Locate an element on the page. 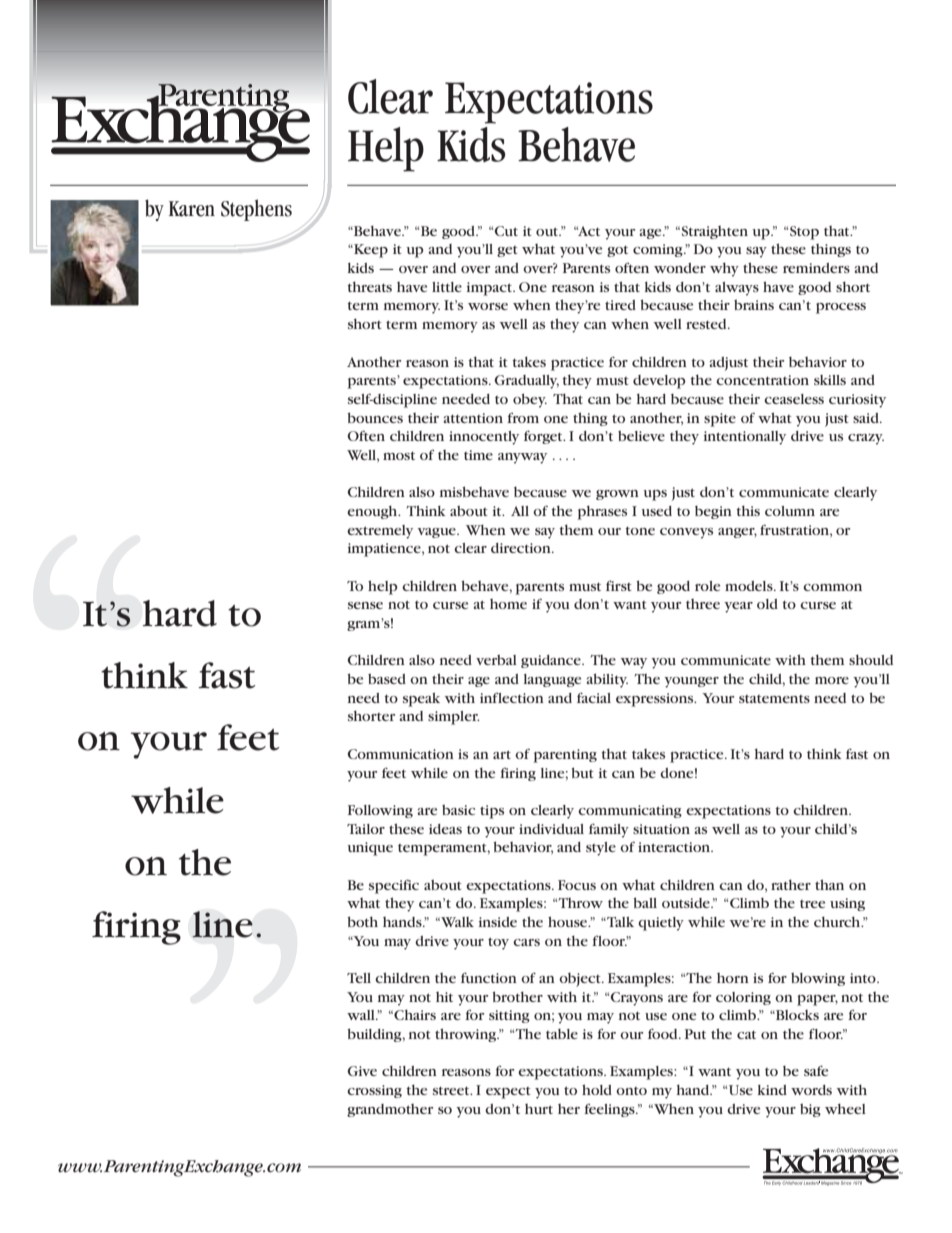  rather is located at coordinates (791, 884).
